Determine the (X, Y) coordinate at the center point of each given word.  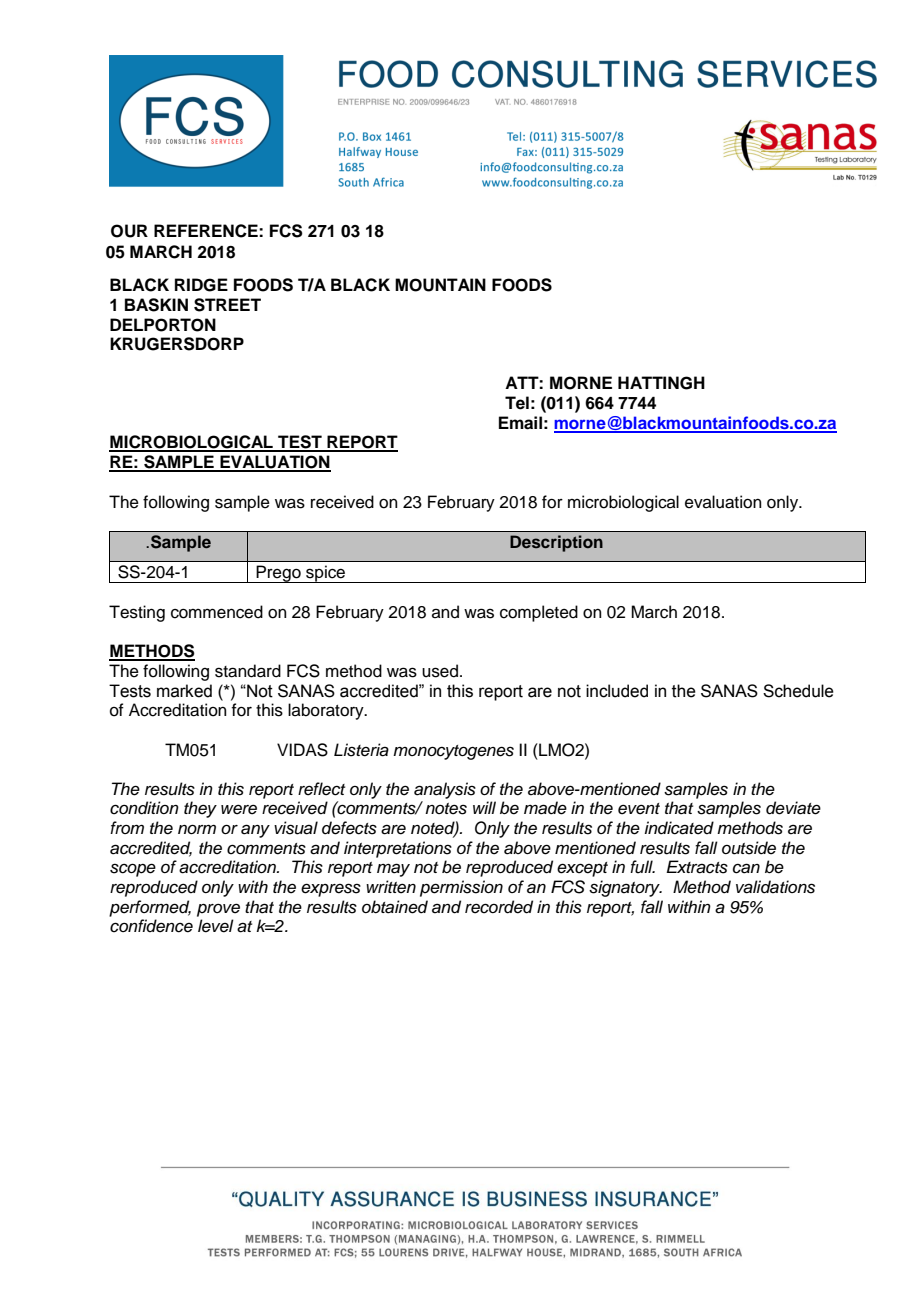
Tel (517, 403)
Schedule (798, 691)
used (440, 671)
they (200, 809)
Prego (279, 574)
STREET (227, 305)
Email (520, 423)
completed (539, 613)
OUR (129, 231)
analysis (445, 790)
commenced (217, 612)
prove (218, 910)
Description (556, 543)
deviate (793, 808)
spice (326, 574)
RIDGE (201, 285)
